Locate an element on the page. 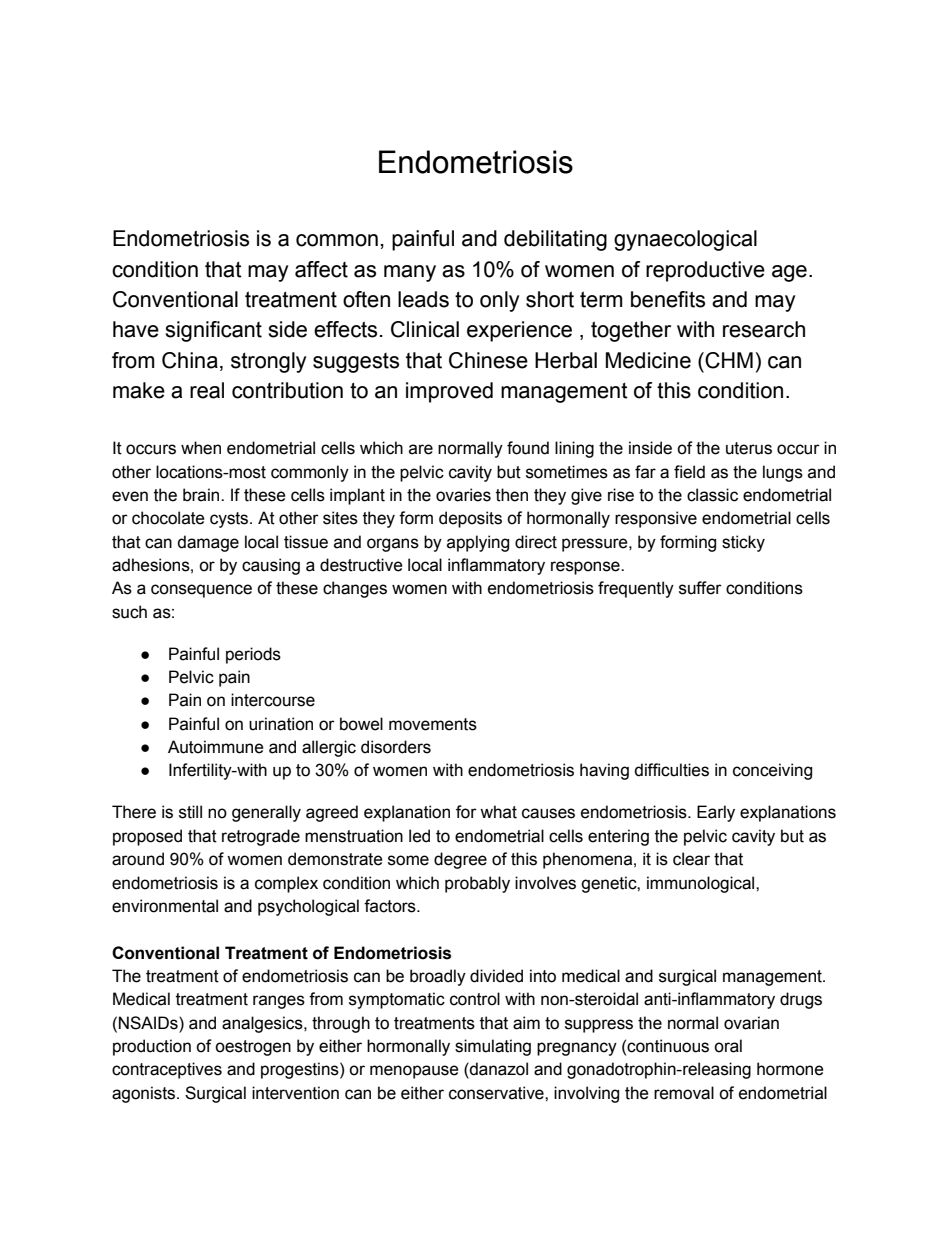  significant is located at coordinates (213, 331).
